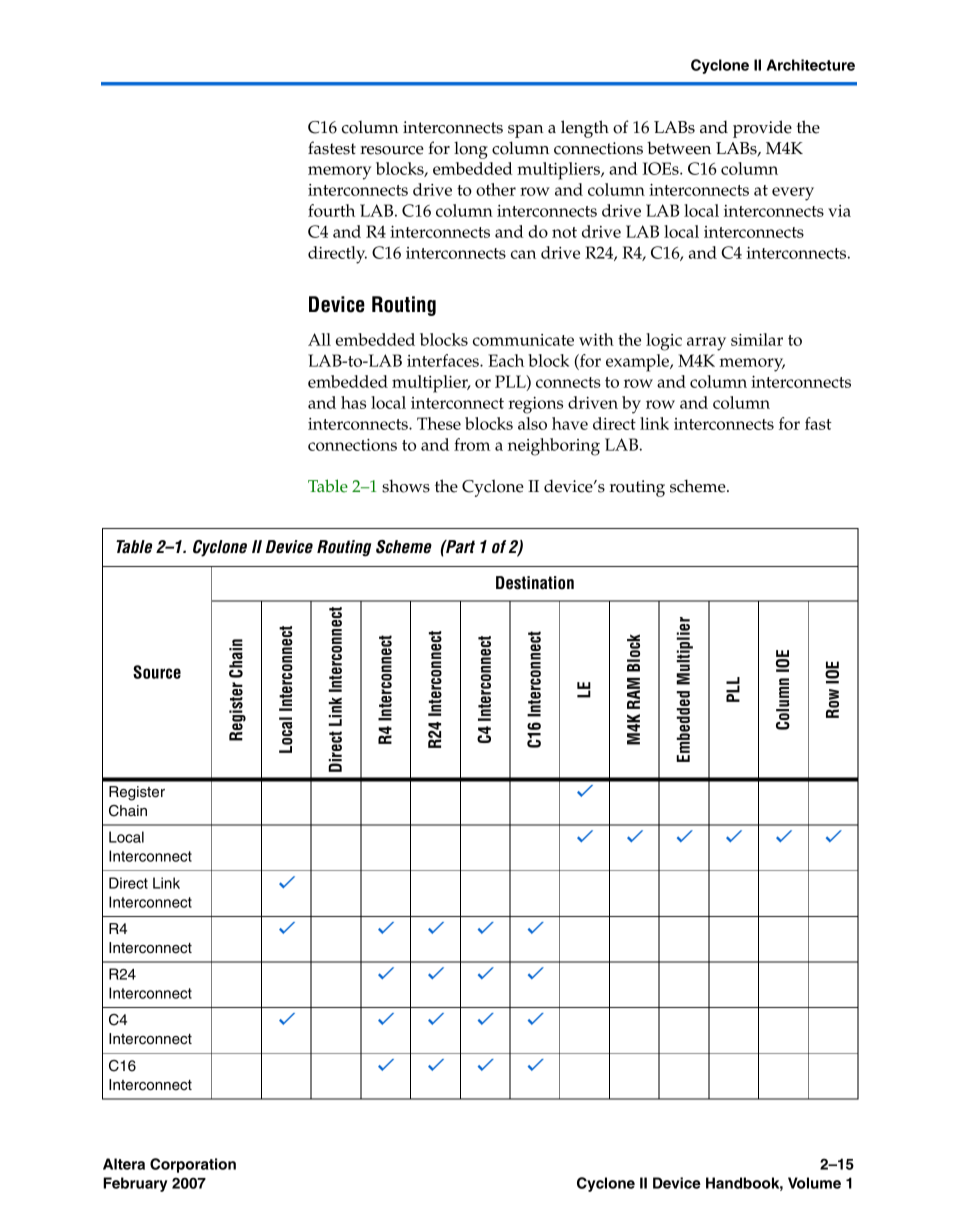 This screenshot has height=1232, width=958. Describe the element at coordinates (526, 131) in the screenshot. I see `span` at that location.
